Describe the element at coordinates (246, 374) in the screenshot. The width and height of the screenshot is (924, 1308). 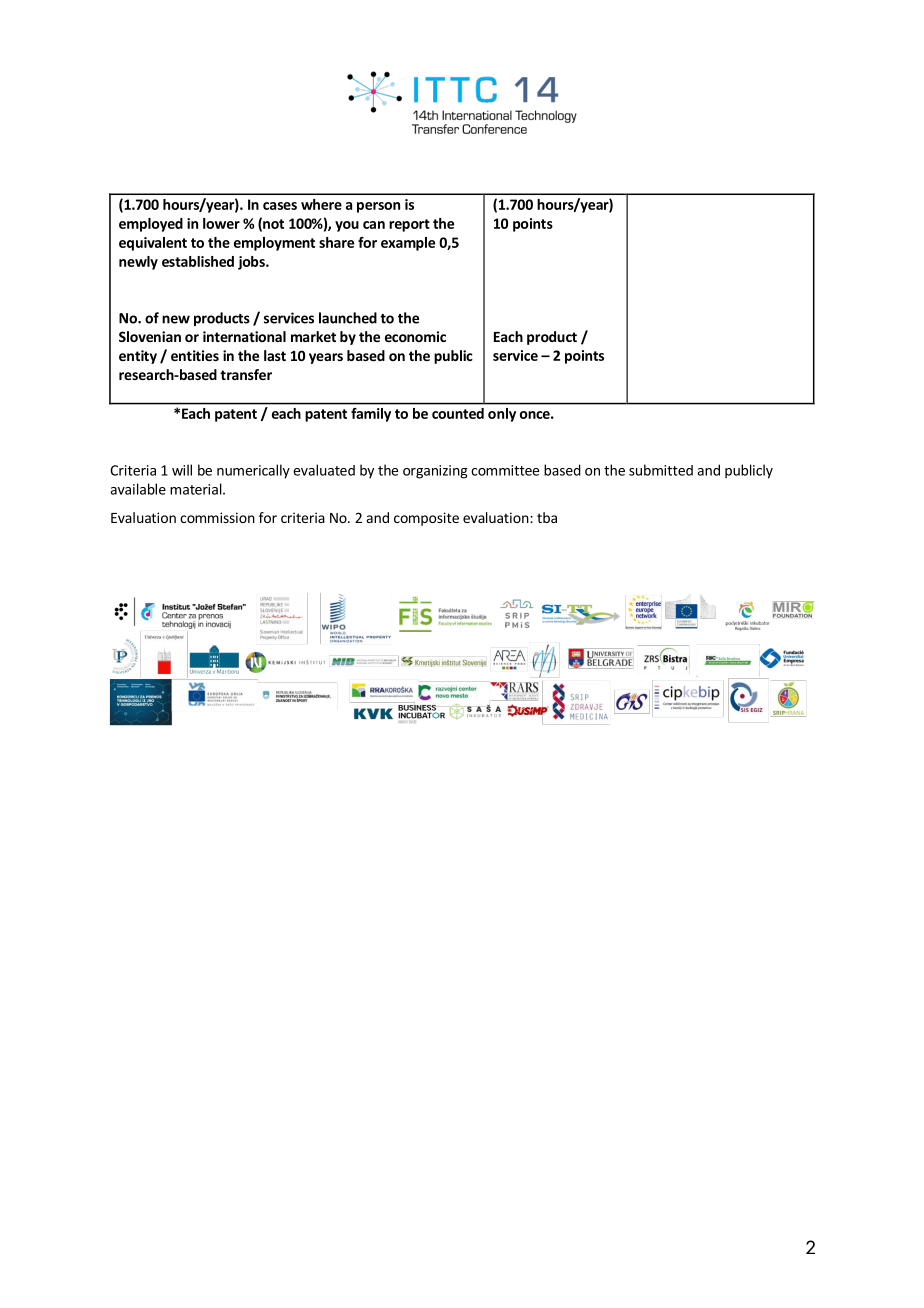
I see `transfer` at that location.
